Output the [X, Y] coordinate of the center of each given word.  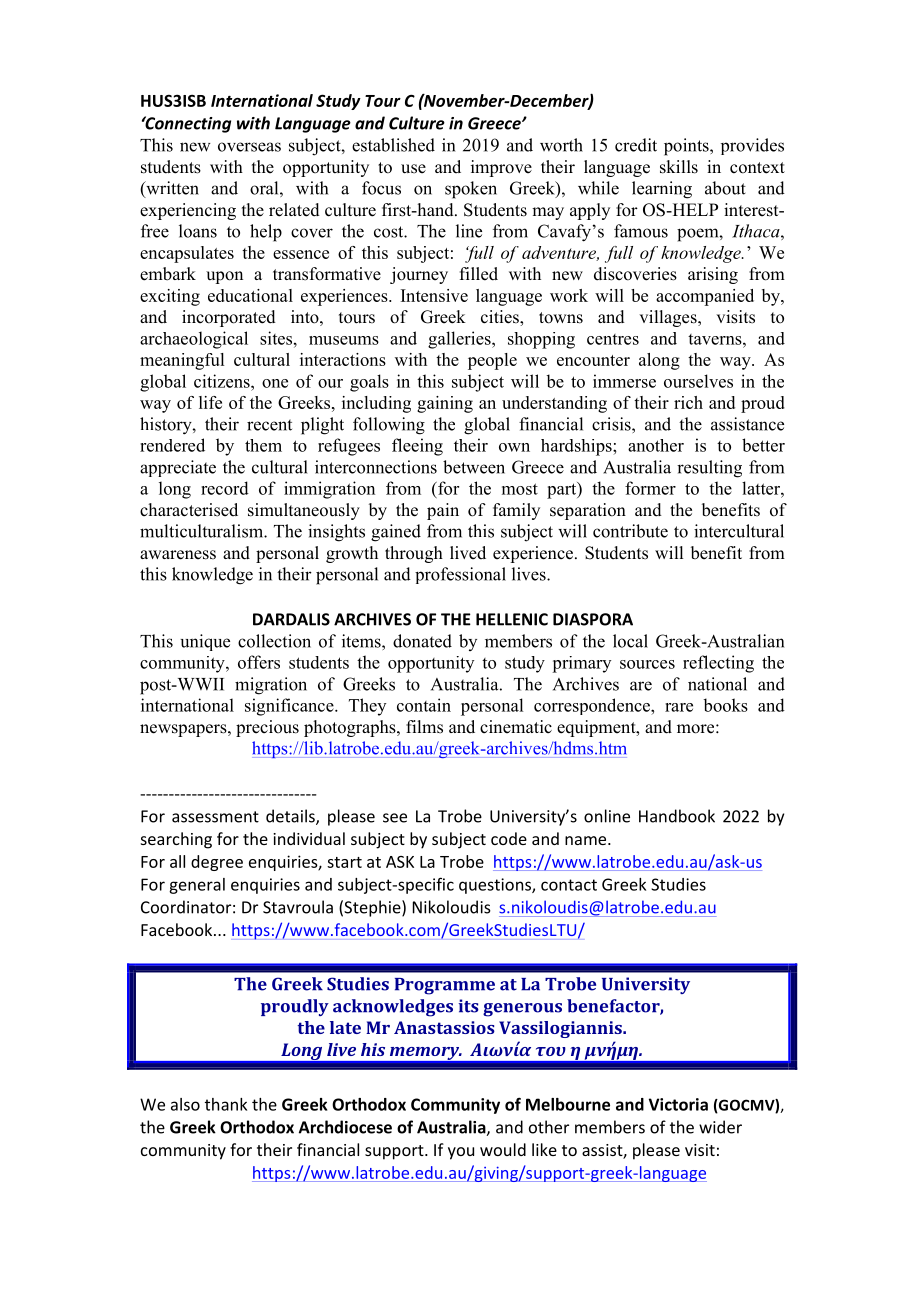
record [225, 488]
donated [422, 641]
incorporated [229, 318]
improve [501, 168]
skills [679, 167]
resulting [709, 469]
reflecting [718, 664]
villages [669, 318]
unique [205, 642]
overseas [249, 147]
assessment [215, 817]
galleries [460, 340]
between [474, 467]
